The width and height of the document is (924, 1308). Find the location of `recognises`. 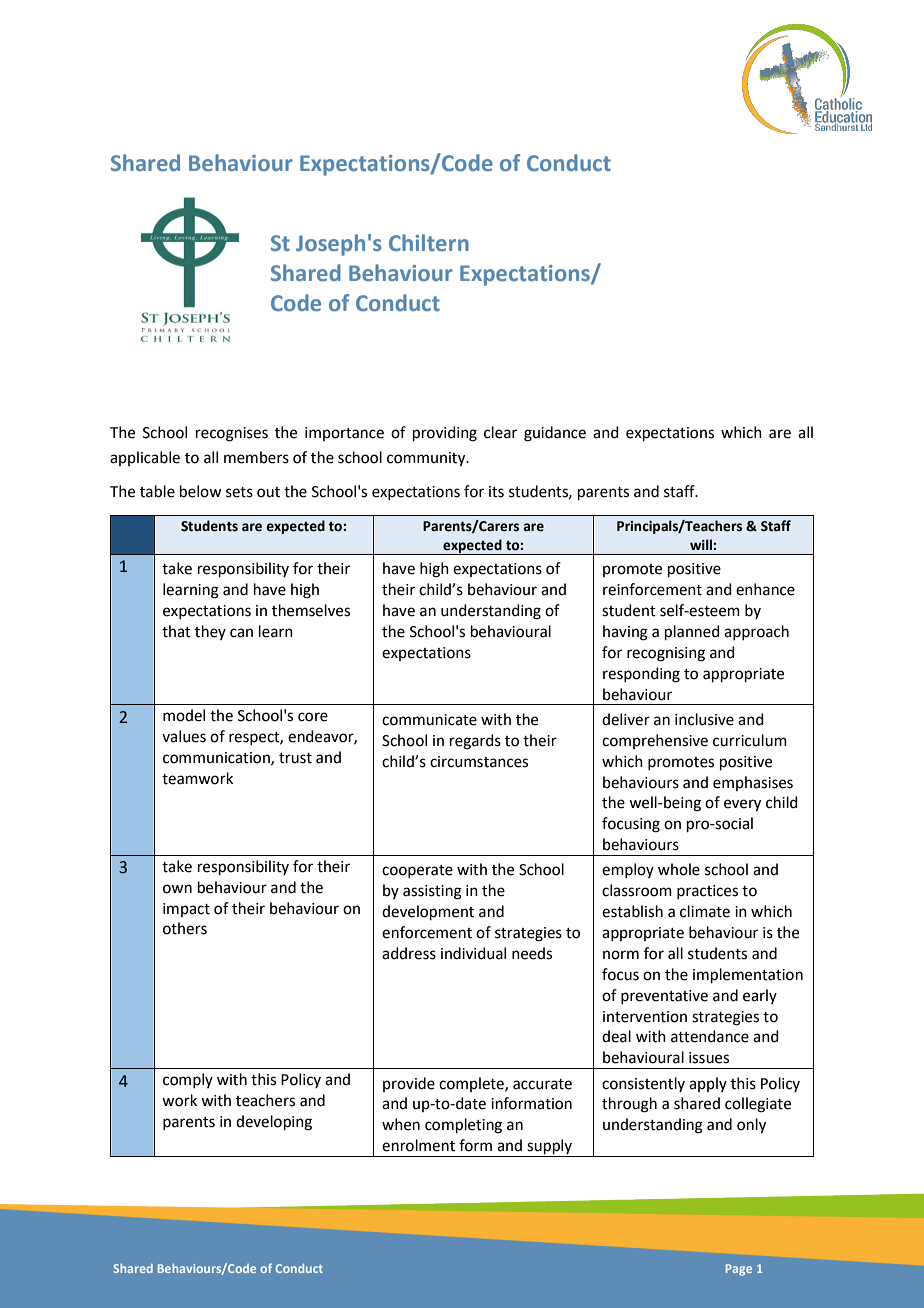

recognises is located at coordinates (232, 434).
